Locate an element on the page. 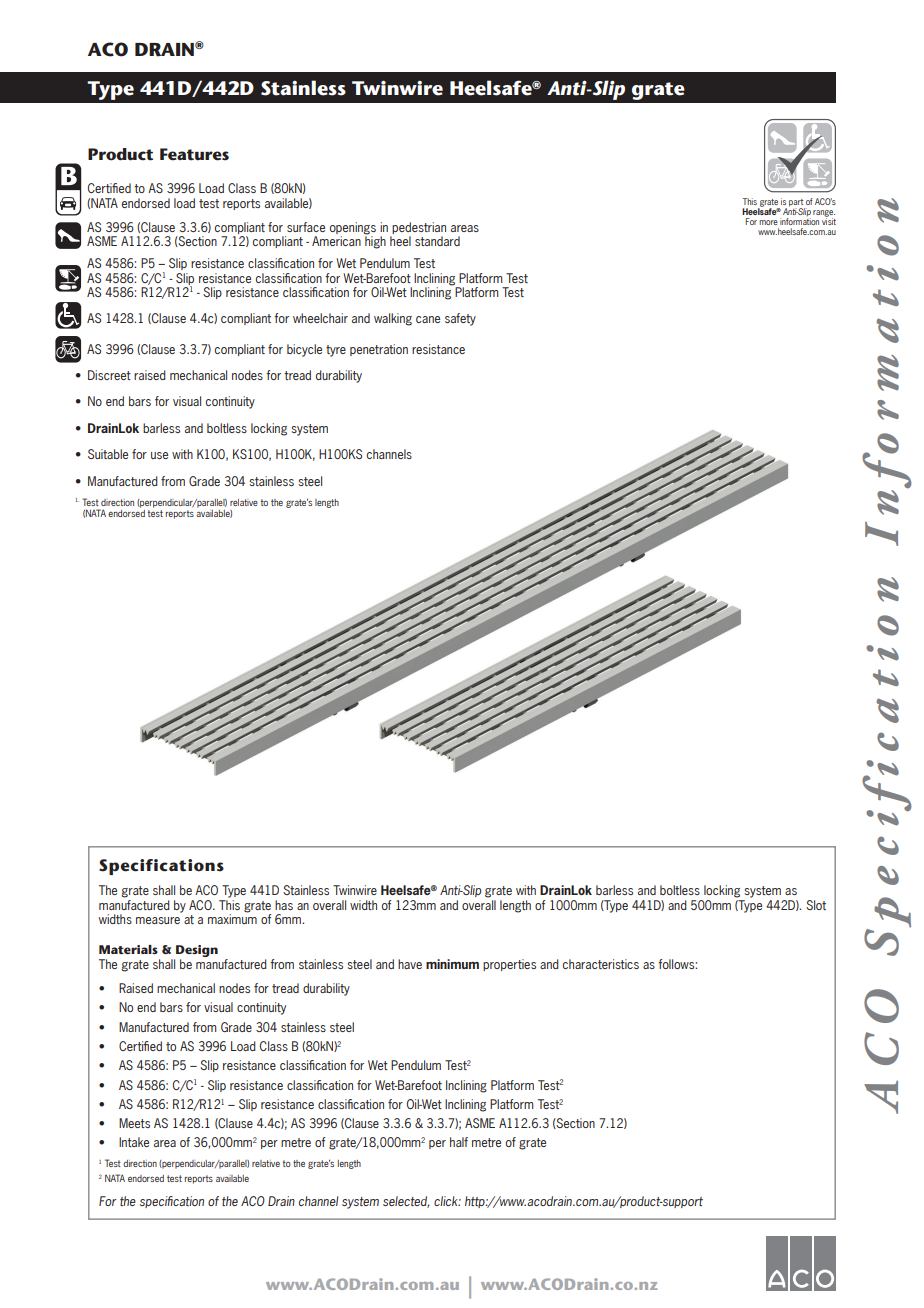  Suitable is located at coordinates (108, 454).
